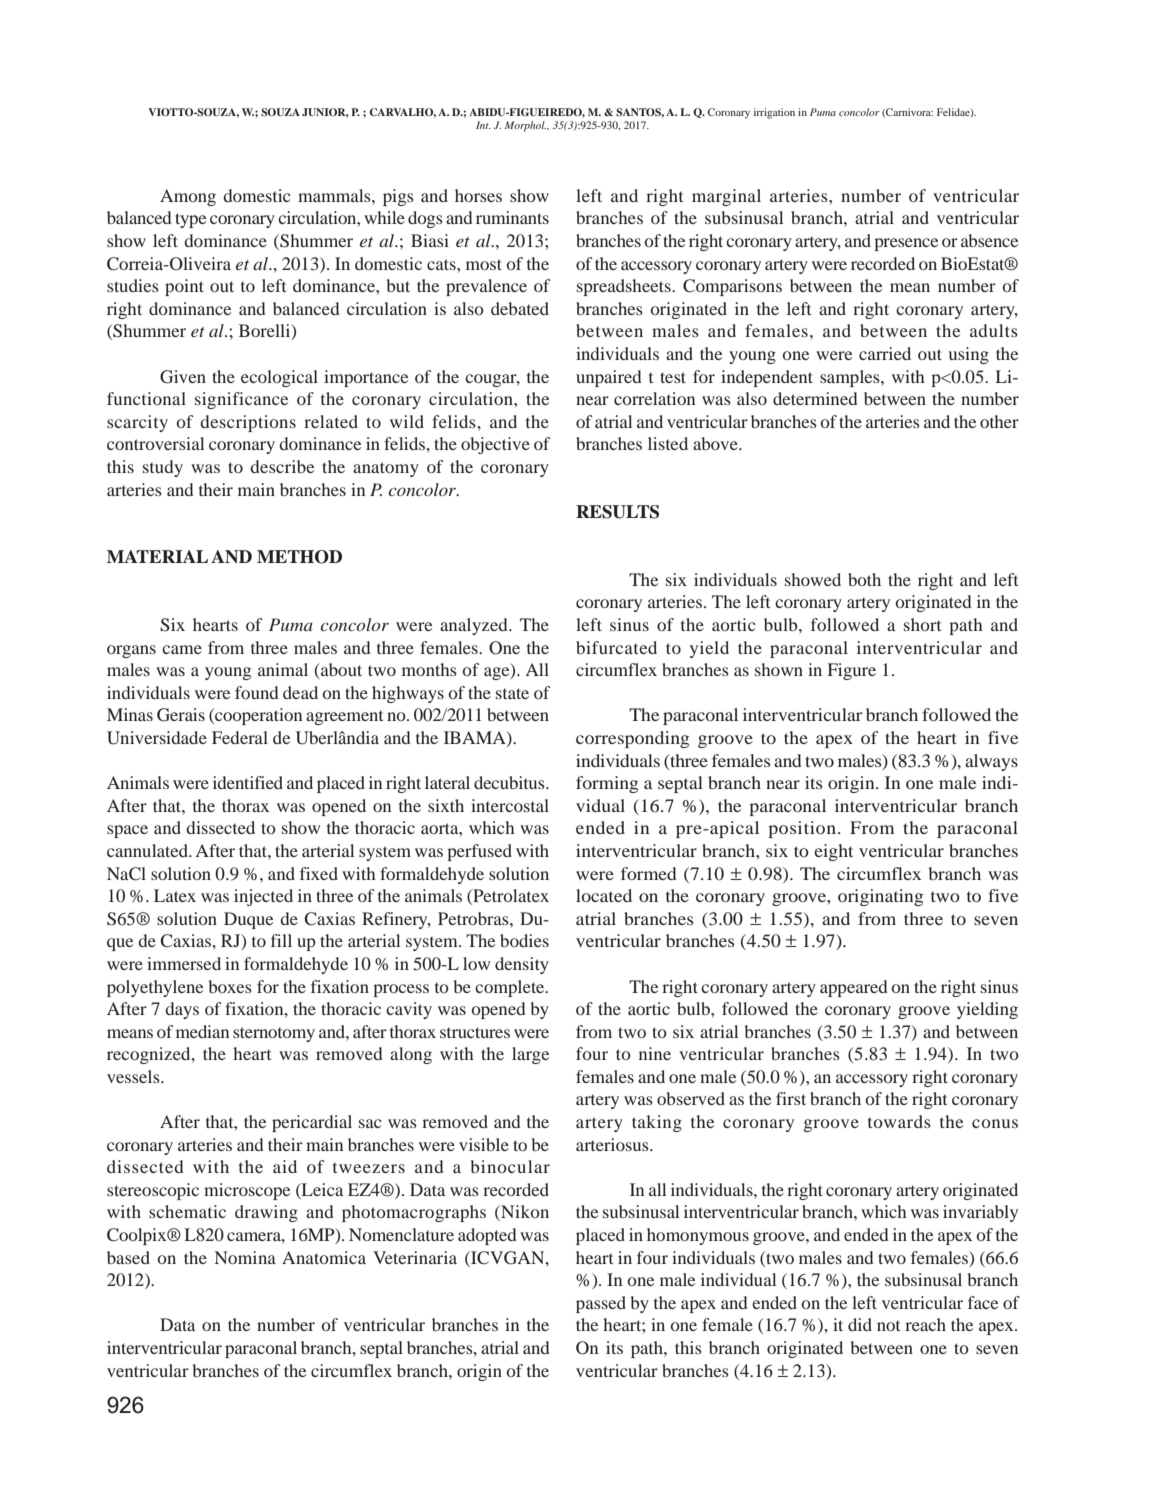 This image has width=1152, height=1491. I want to click on Nomina, so click(245, 1257).
